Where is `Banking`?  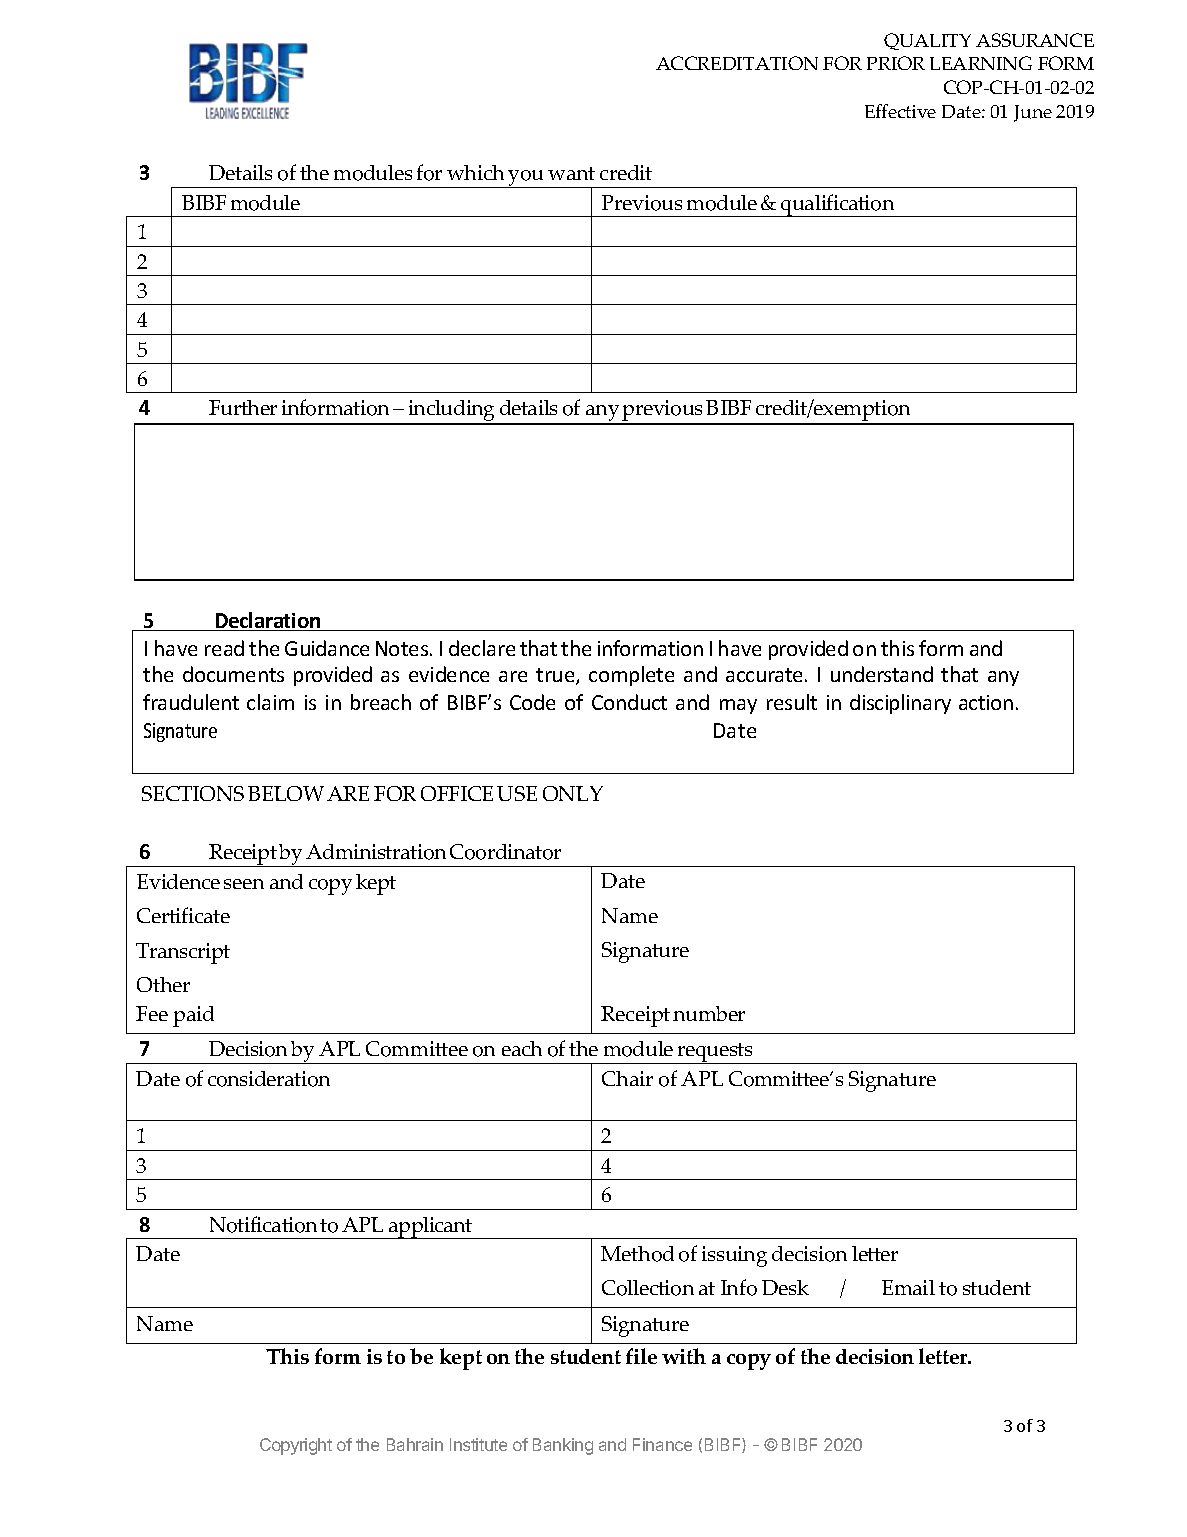
Banking is located at coordinates (563, 1446).
